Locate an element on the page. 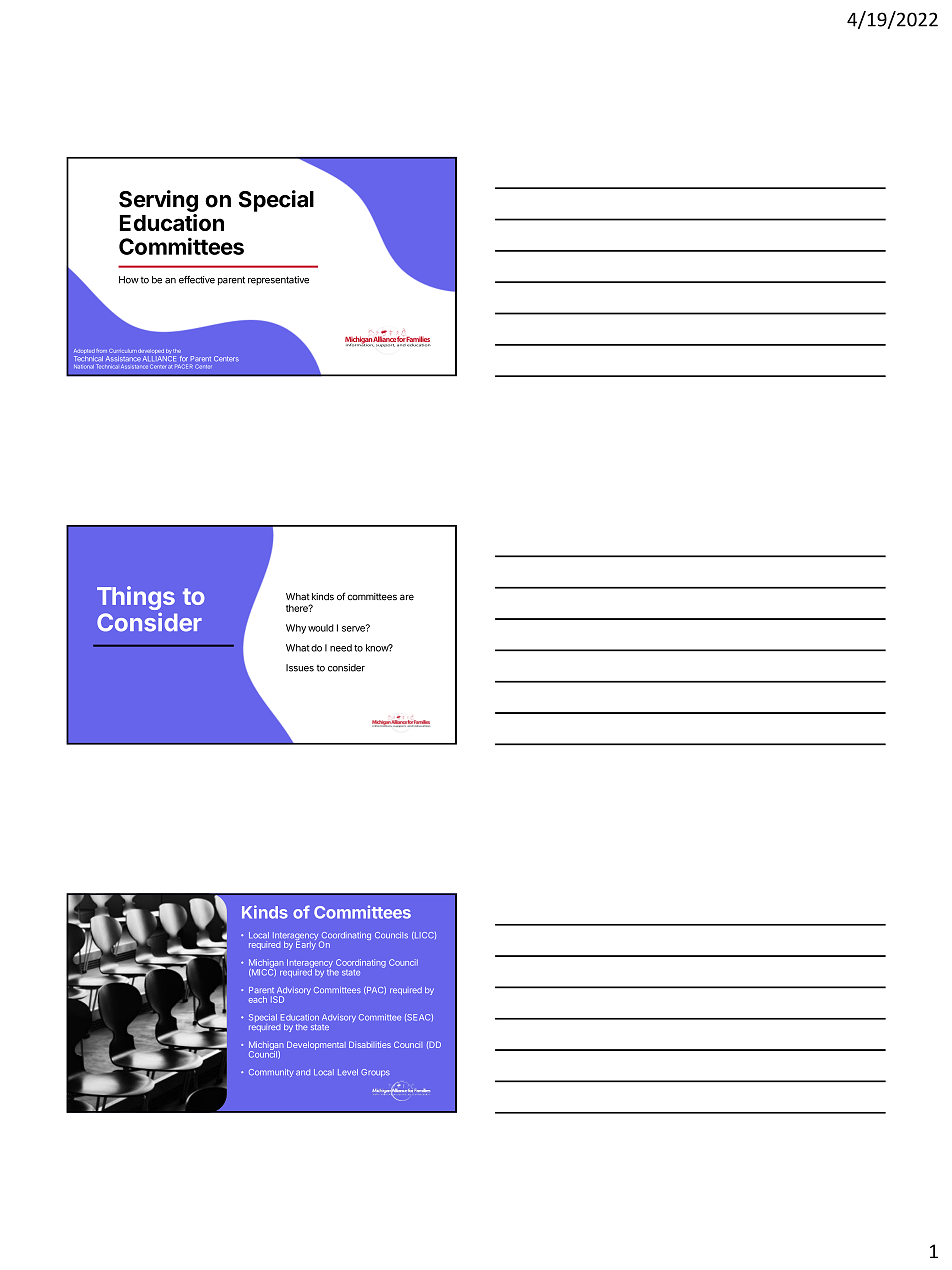  Level is located at coordinates (348, 1072).
